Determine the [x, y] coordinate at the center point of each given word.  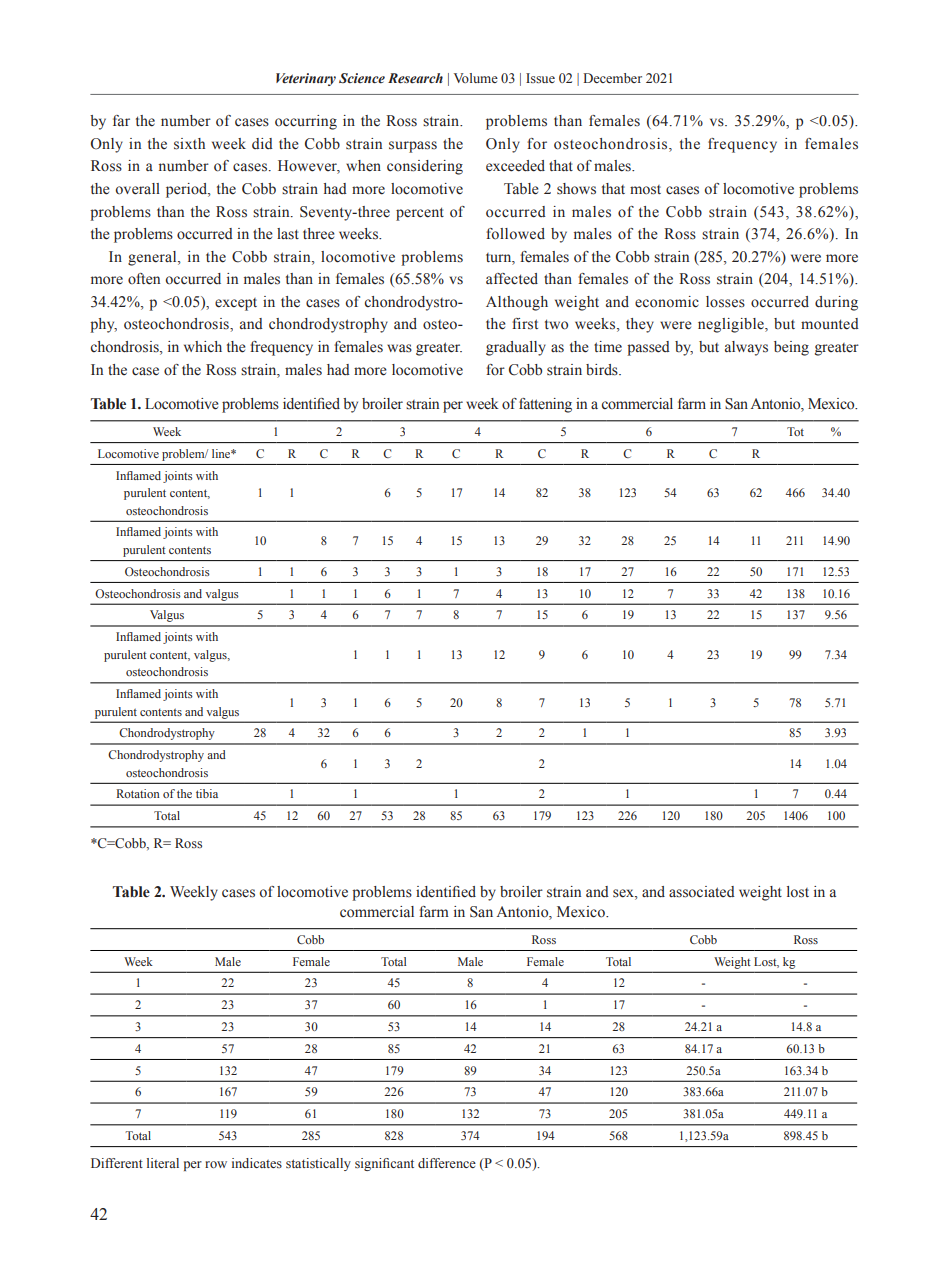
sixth [189, 144]
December [612, 78]
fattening [545, 405]
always [746, 348]
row [216, 1164]
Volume [476, 78]
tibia [207, 793]
